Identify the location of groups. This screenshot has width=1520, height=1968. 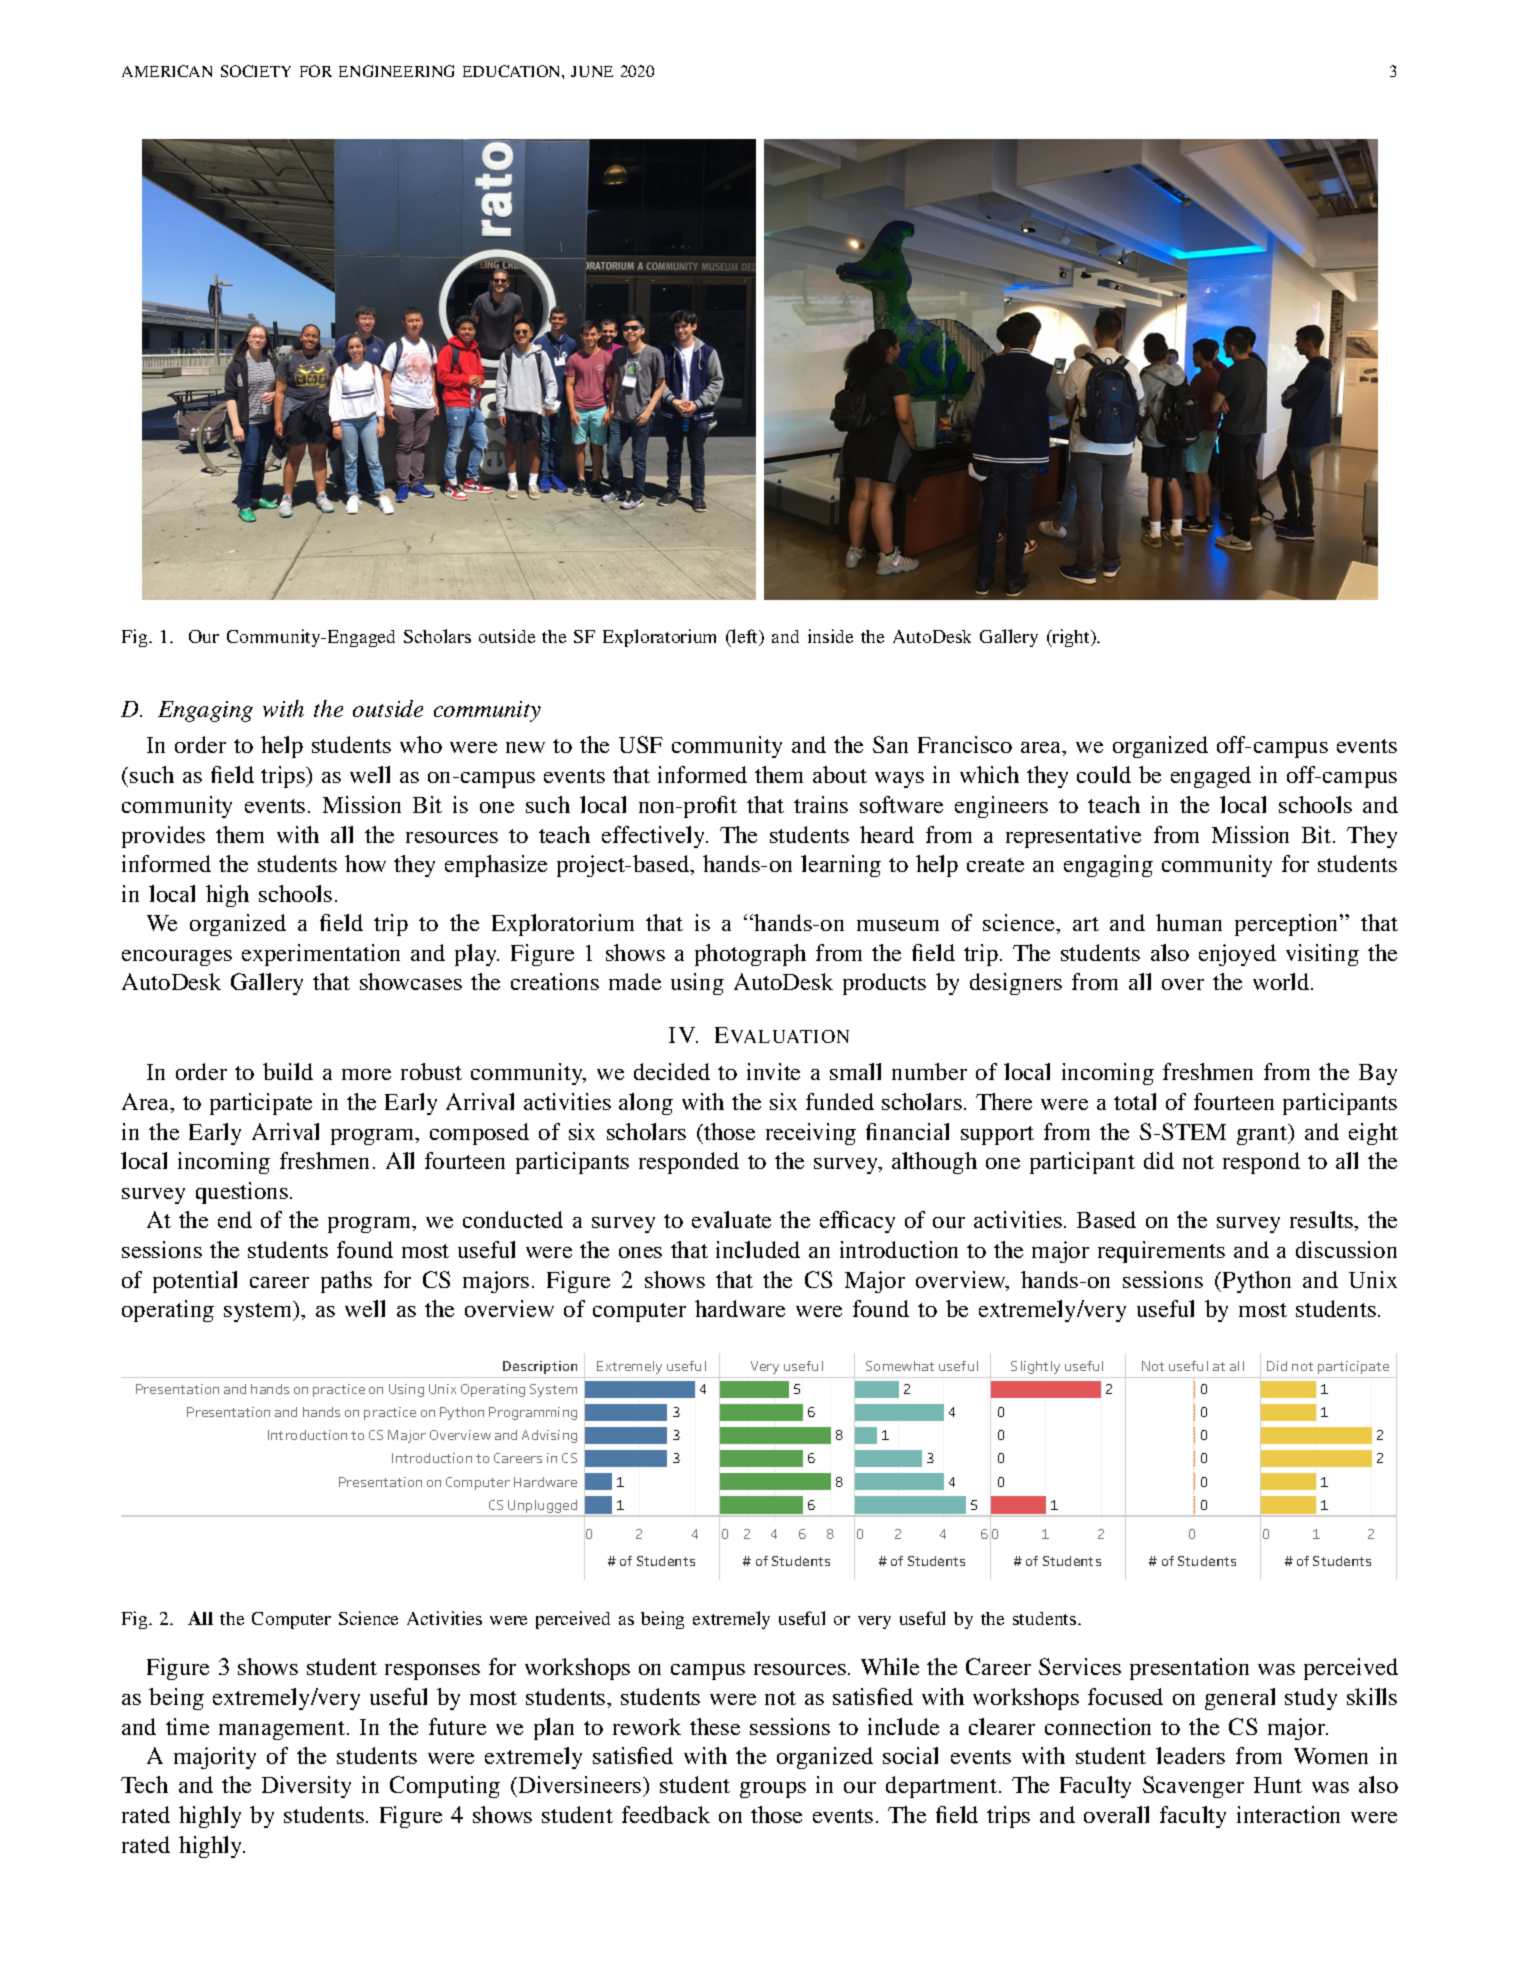
(773, 1790).
